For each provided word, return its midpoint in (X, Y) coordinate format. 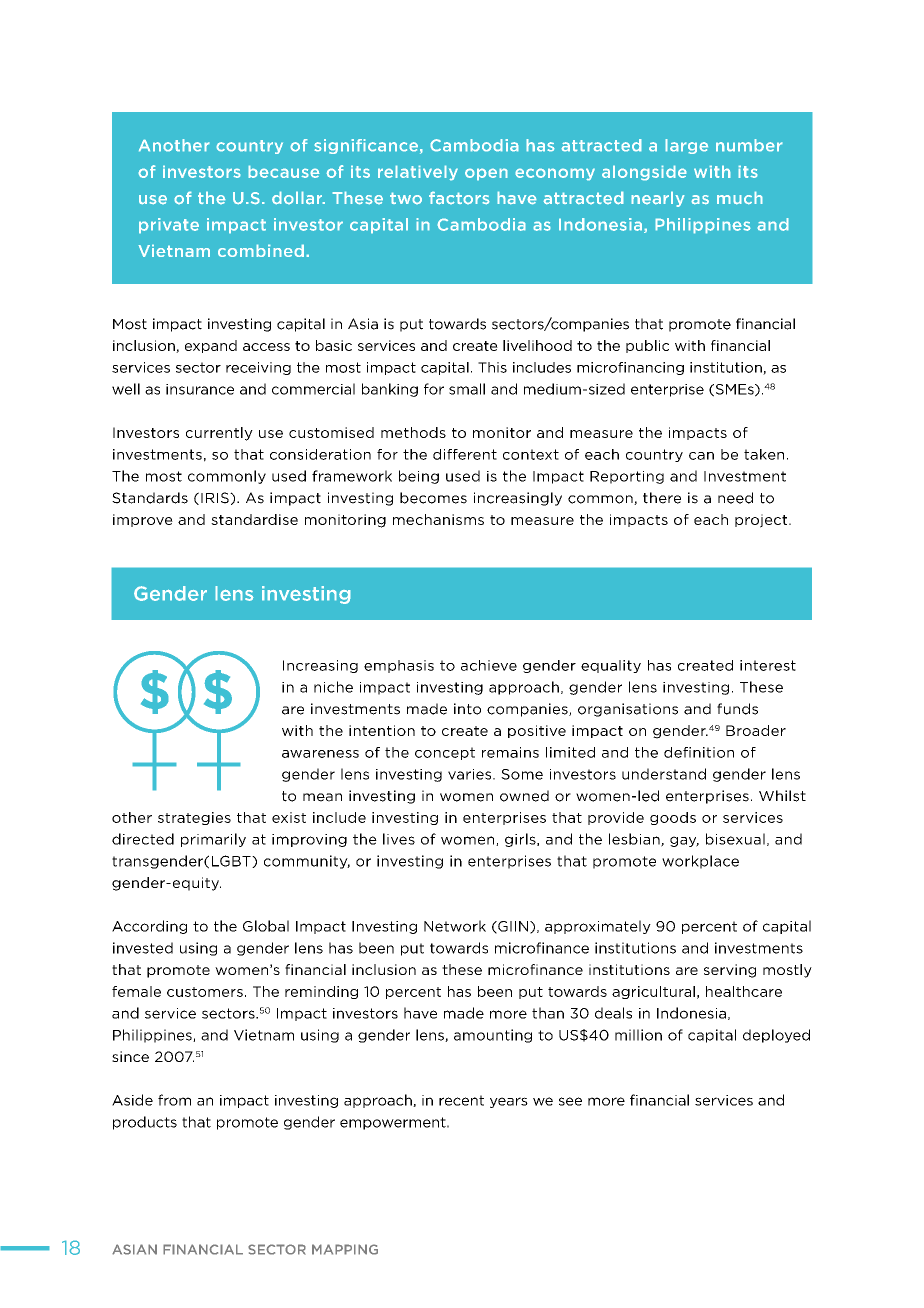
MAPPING (345, 1249)
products (145, 1123)
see (570, 1101)
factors (459, 198)
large (686, 146)
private (169, 226)
